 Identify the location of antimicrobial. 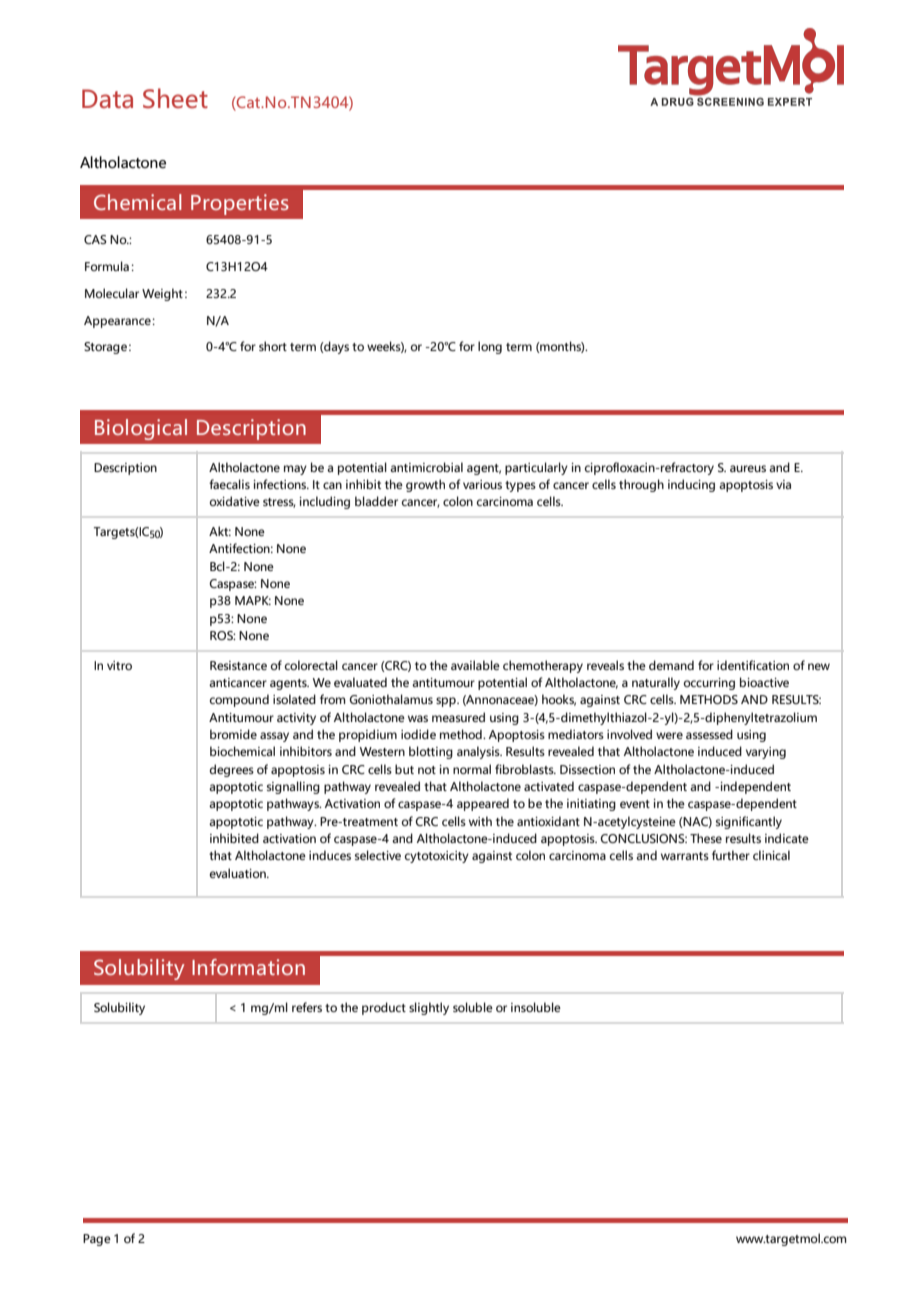
(426, 467).
